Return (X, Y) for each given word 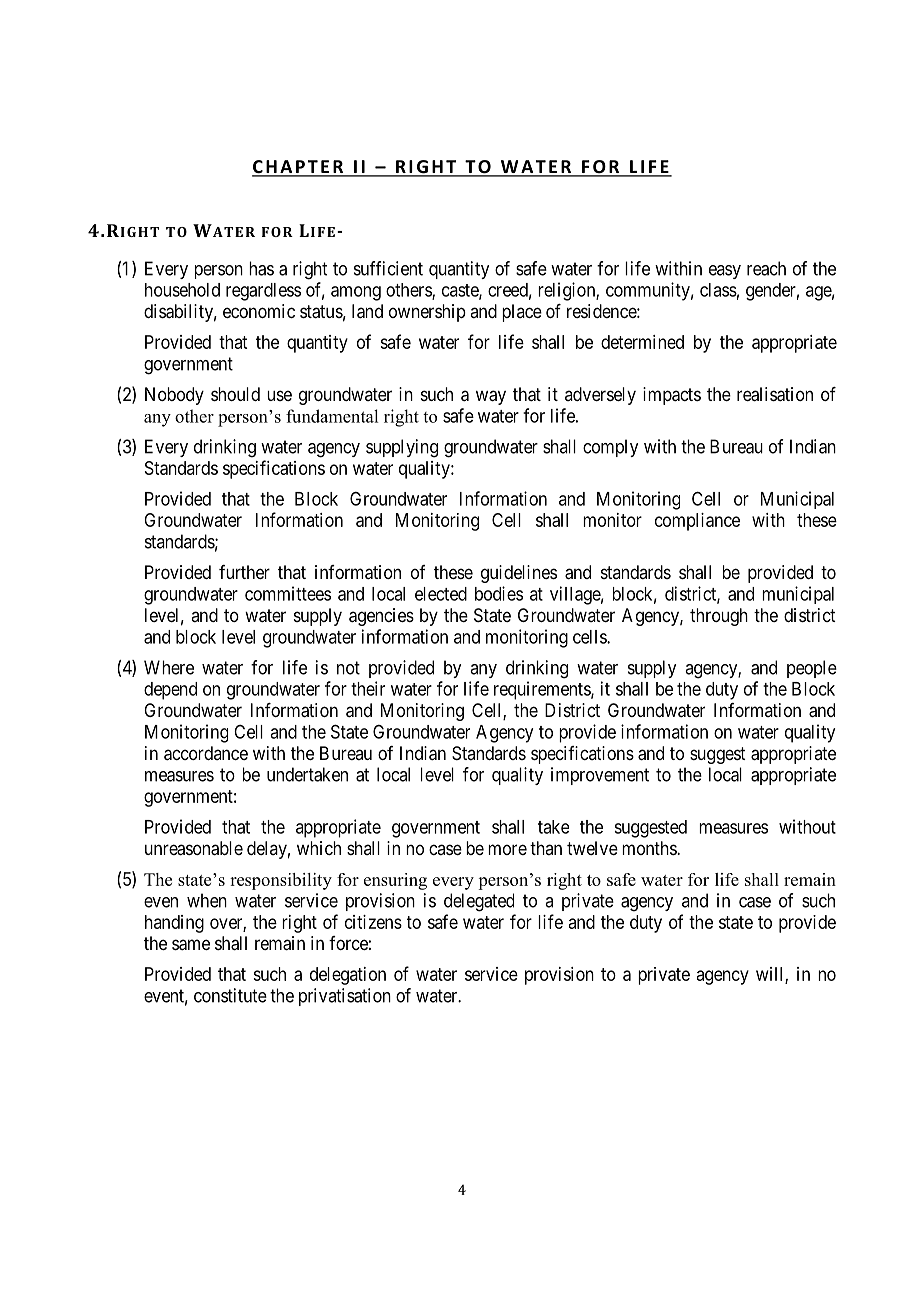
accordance (206, 753)
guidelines (519, 574)
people (812, 669)
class (718, 290)
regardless (263, 292)
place (522, 313)
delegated (479, 902)
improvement (600, 776)
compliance (697, 522)
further (244, 572)
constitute (230, 995)
